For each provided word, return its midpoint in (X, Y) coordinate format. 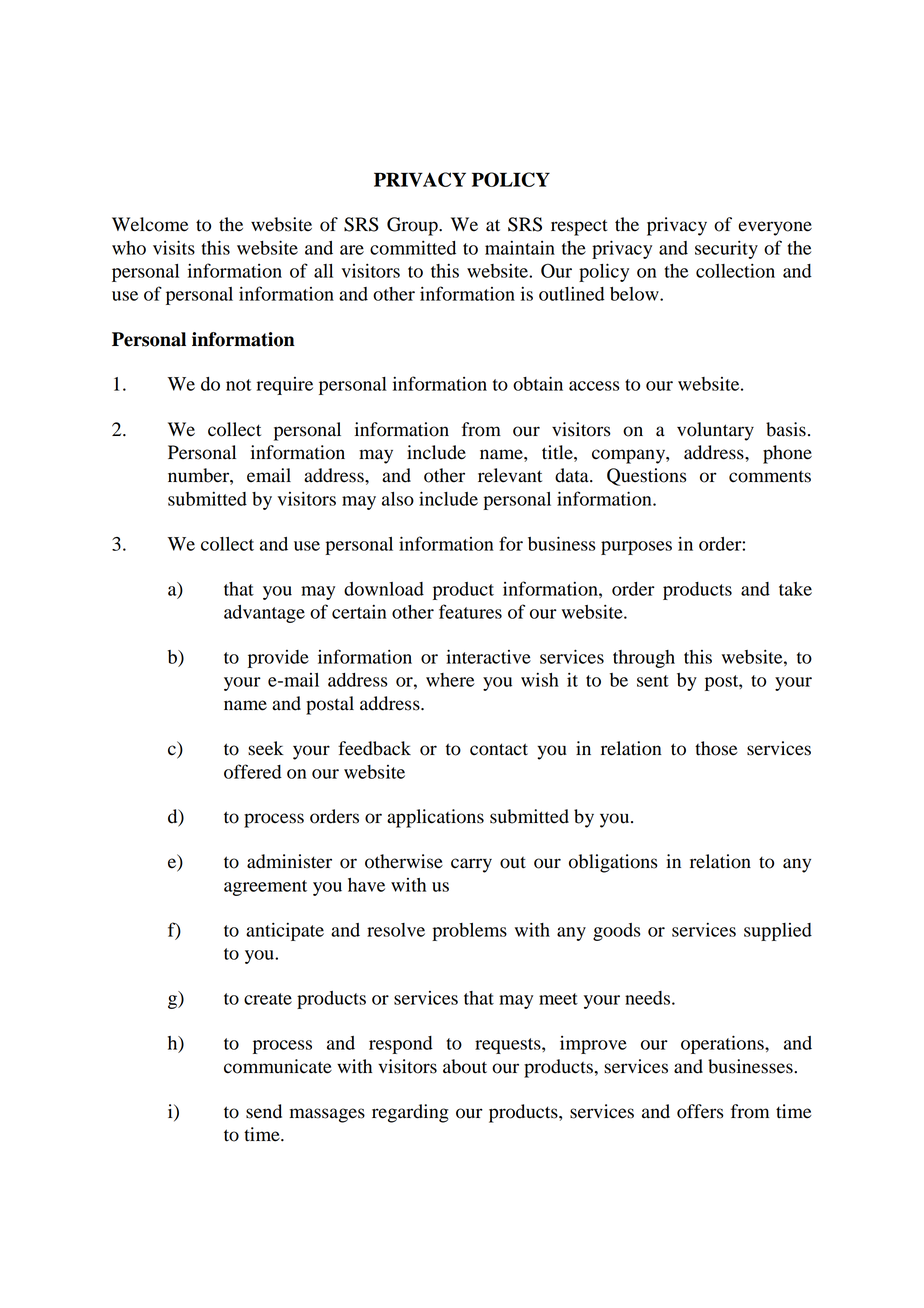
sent (653, 681)
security (726, 249)
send (264, 1111)
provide (278, 659)
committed (413, 247)
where (450, 680)
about (465, 1066)
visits (174, 247)
